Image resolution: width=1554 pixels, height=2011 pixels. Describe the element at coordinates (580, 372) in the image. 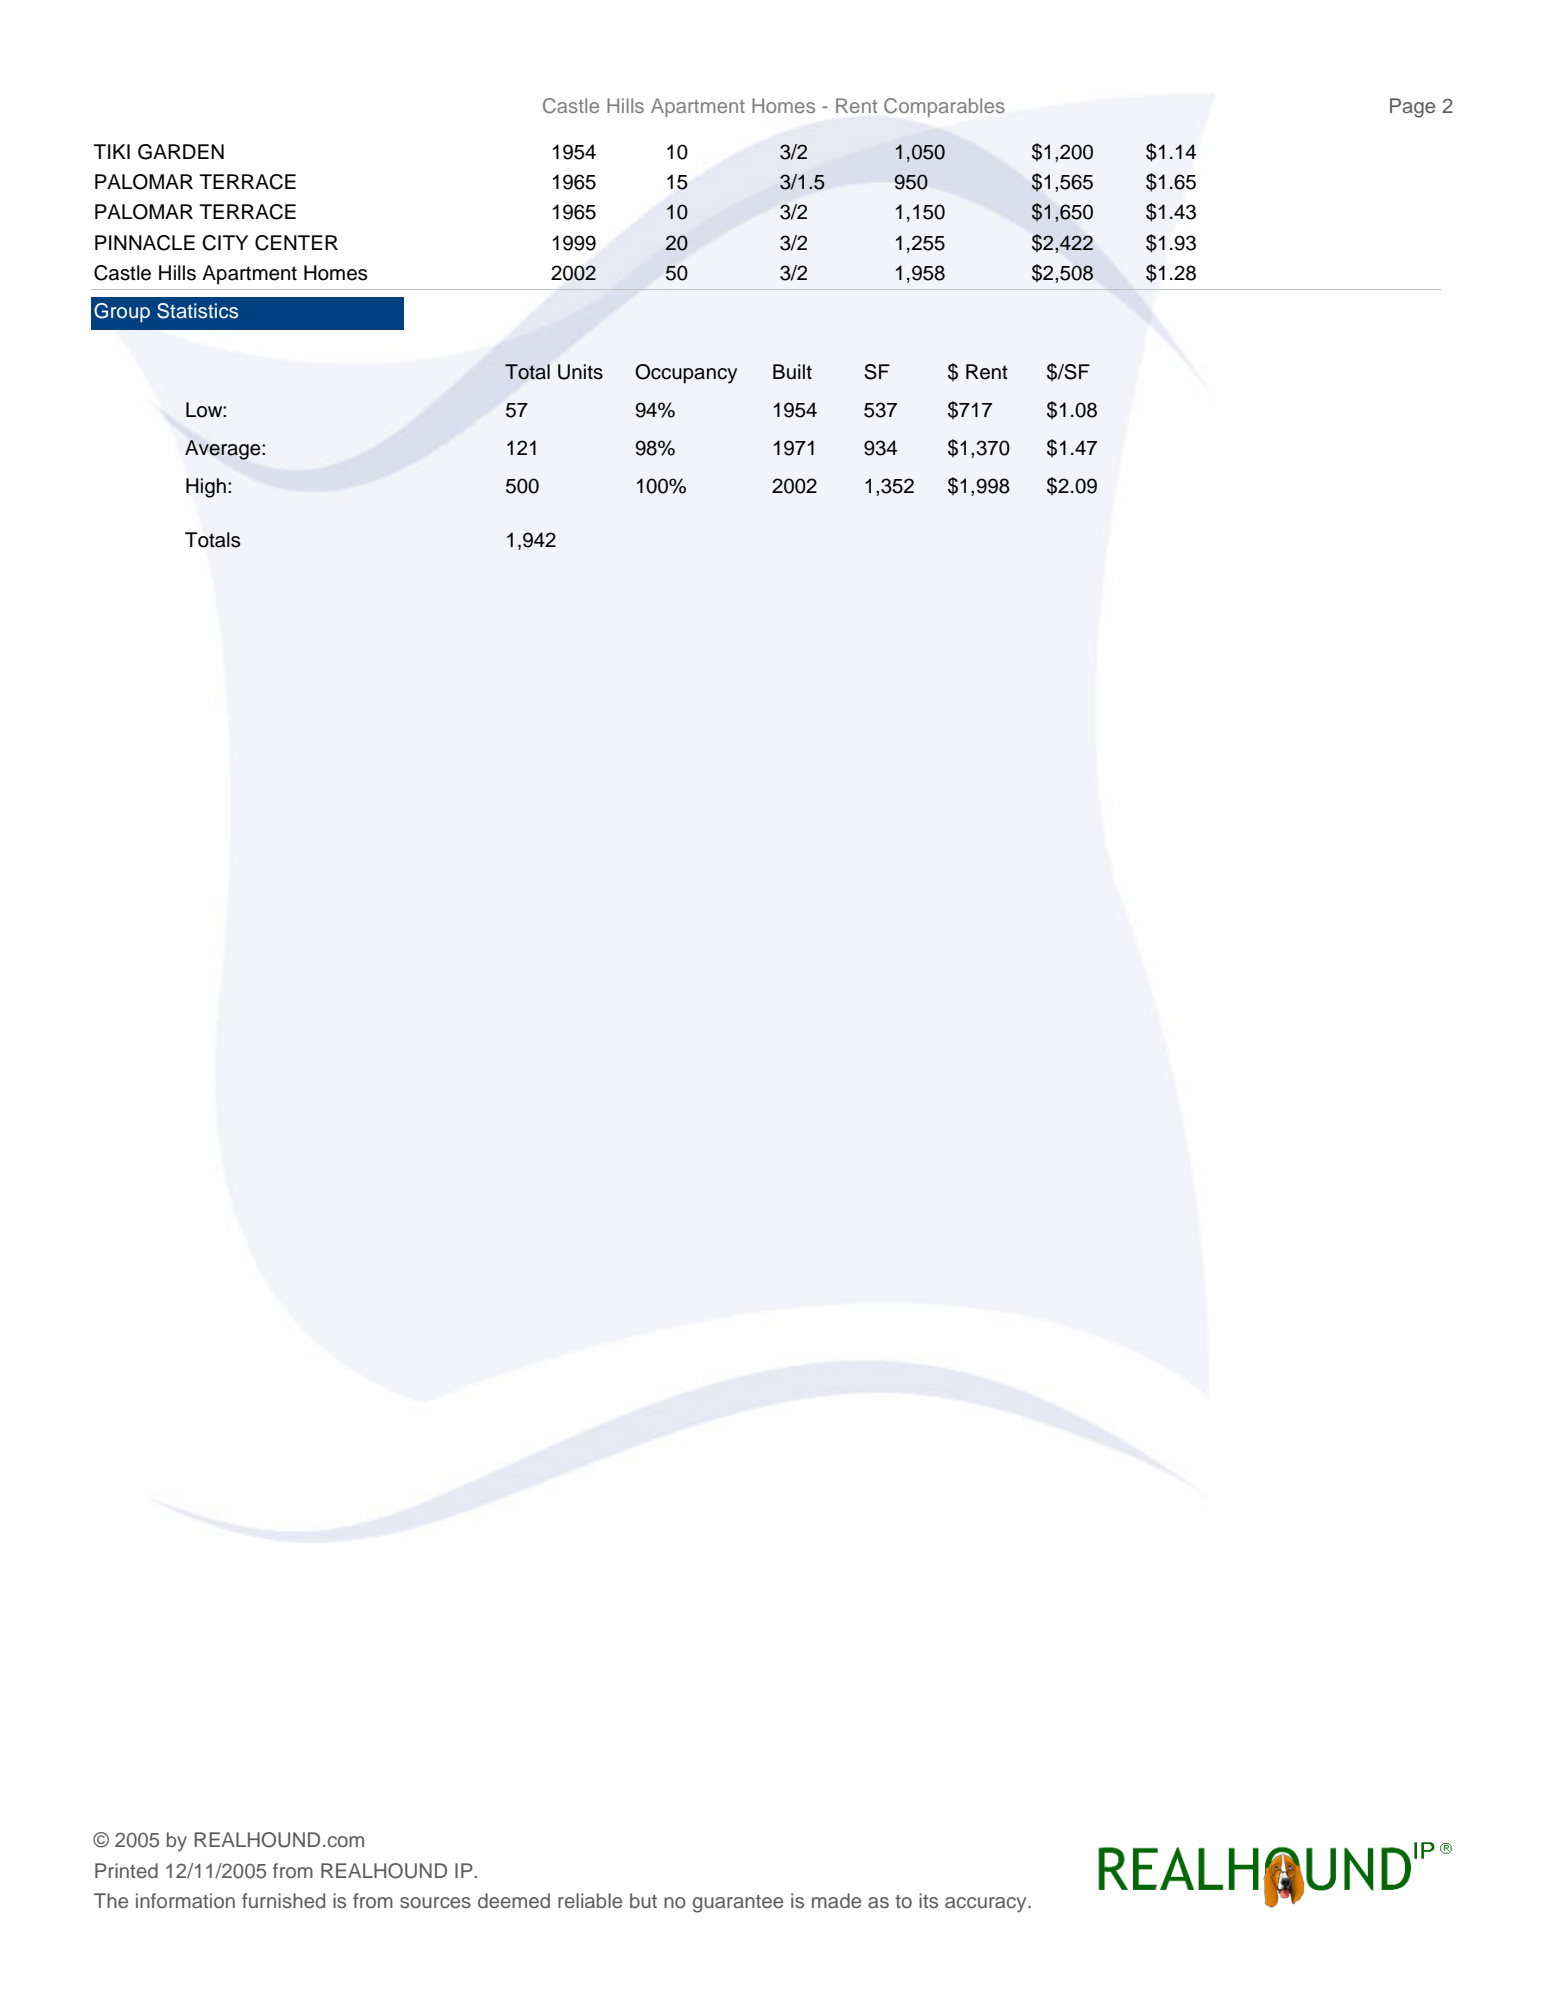

I see `Units` at that location.
